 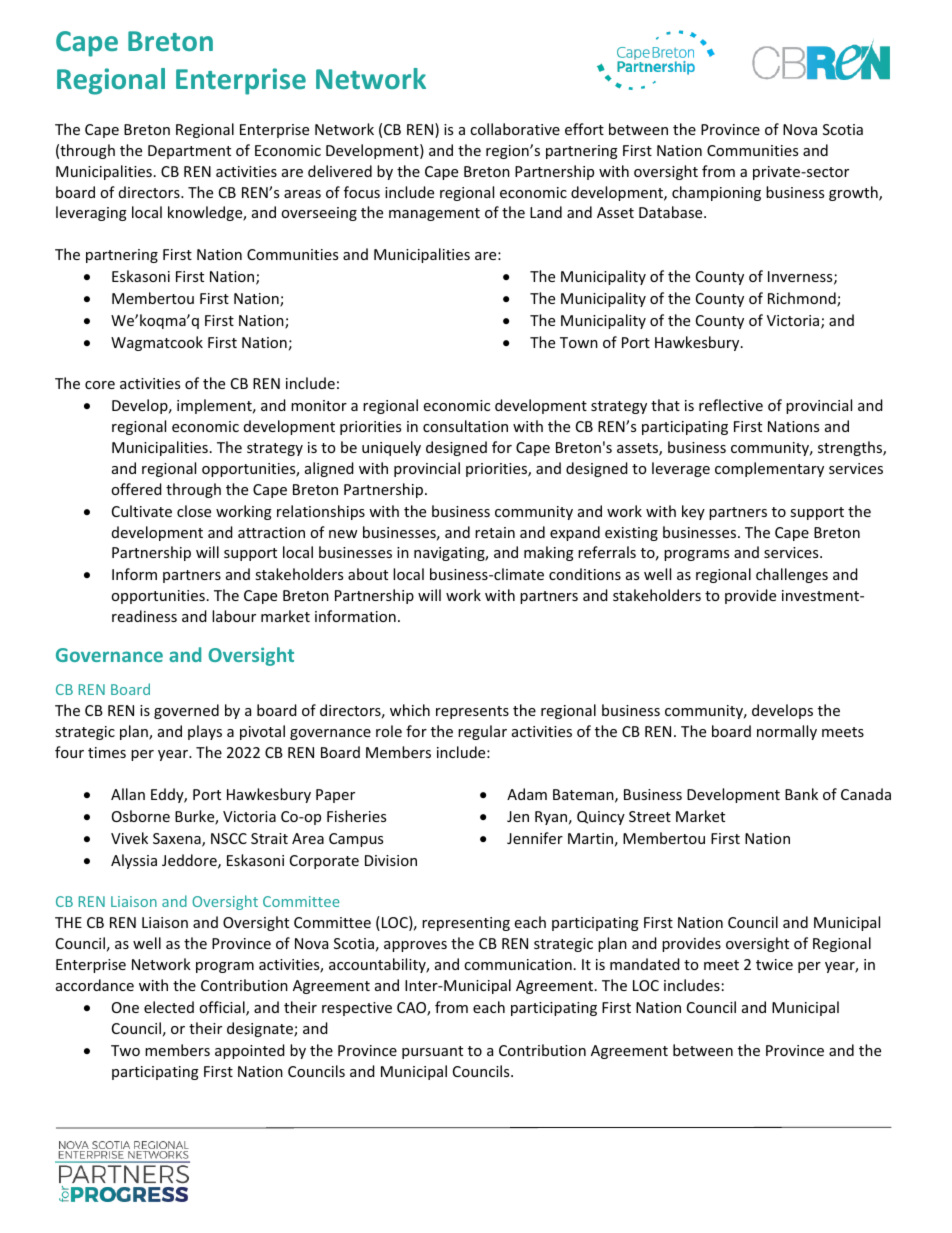 I want to click on championing, so click(x=716, y=193).
